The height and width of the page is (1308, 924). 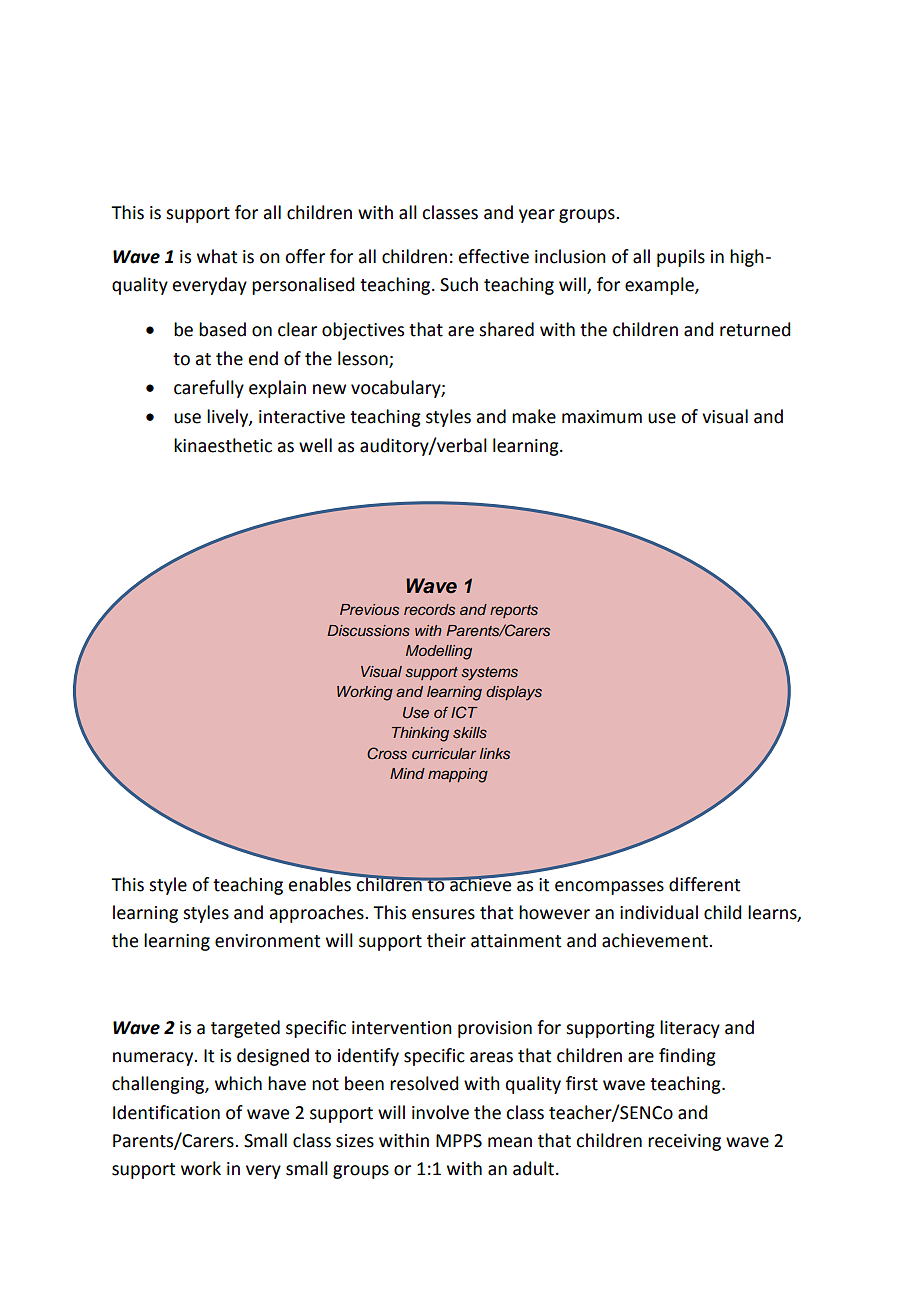 I want to click on records, so click(x=429, y=609).
